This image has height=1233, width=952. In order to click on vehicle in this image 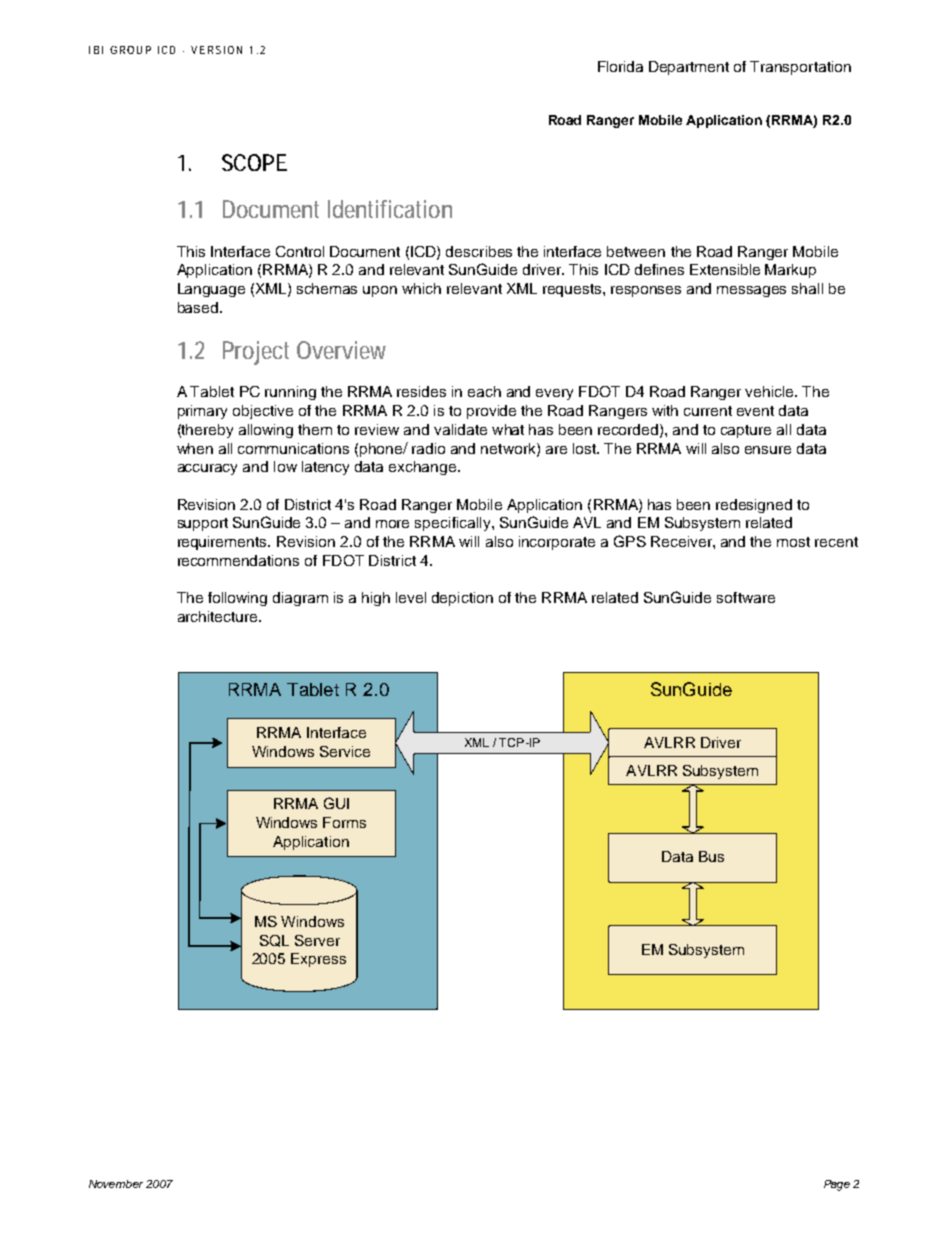, I will do `click(771, 391)`.
